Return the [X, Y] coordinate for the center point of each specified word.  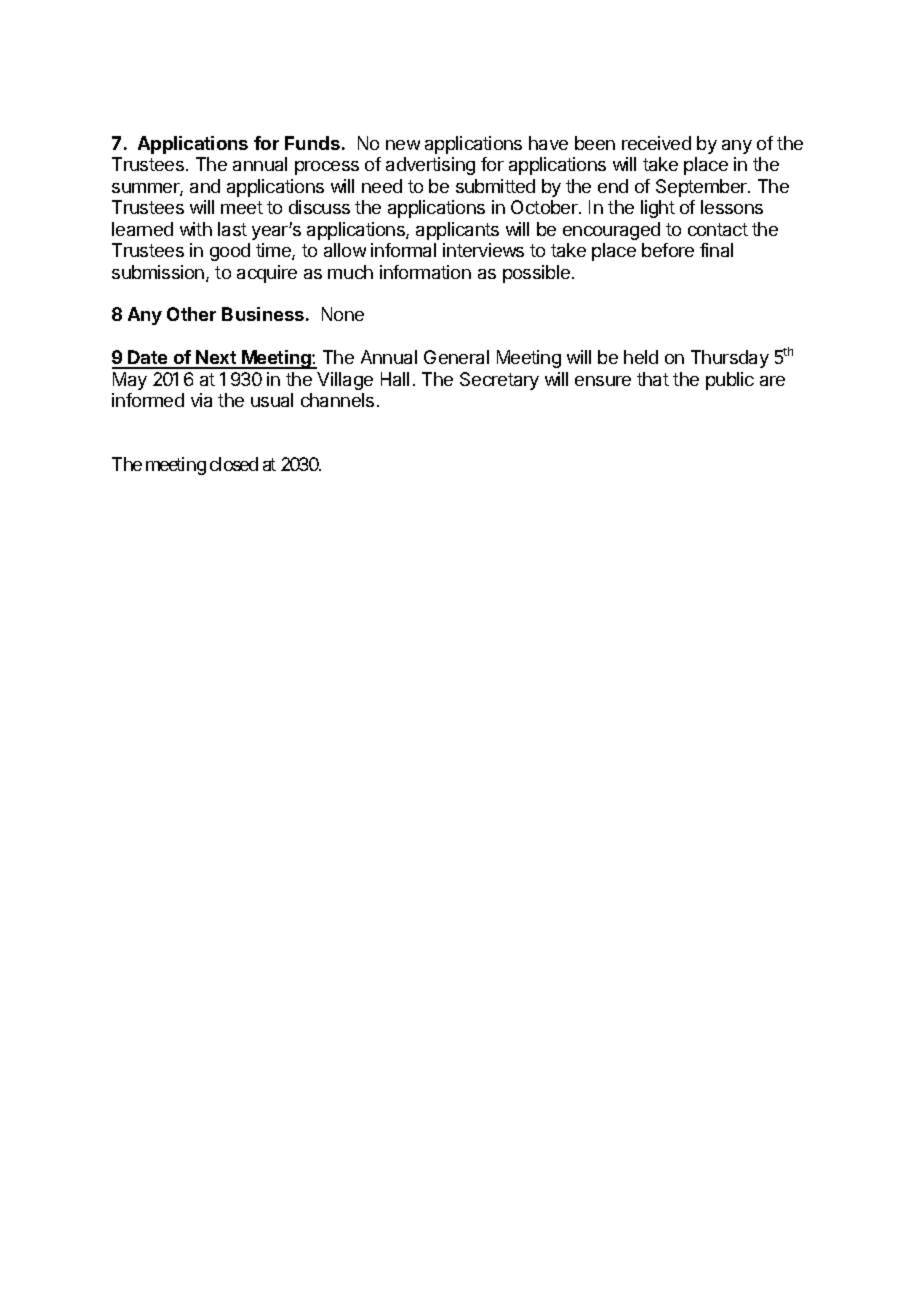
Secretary [499, 381]
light [658, 209]
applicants [457, 231]
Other [191, 314]
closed [234, 464]
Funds [312, 143]
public [730, 381]
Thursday [730, 359]
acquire [267, 274]
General [456, 357]
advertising [430, 166]
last [232, 229]
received [656, 143]
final [716, 250]
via [201, 400]
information [425, 272]
